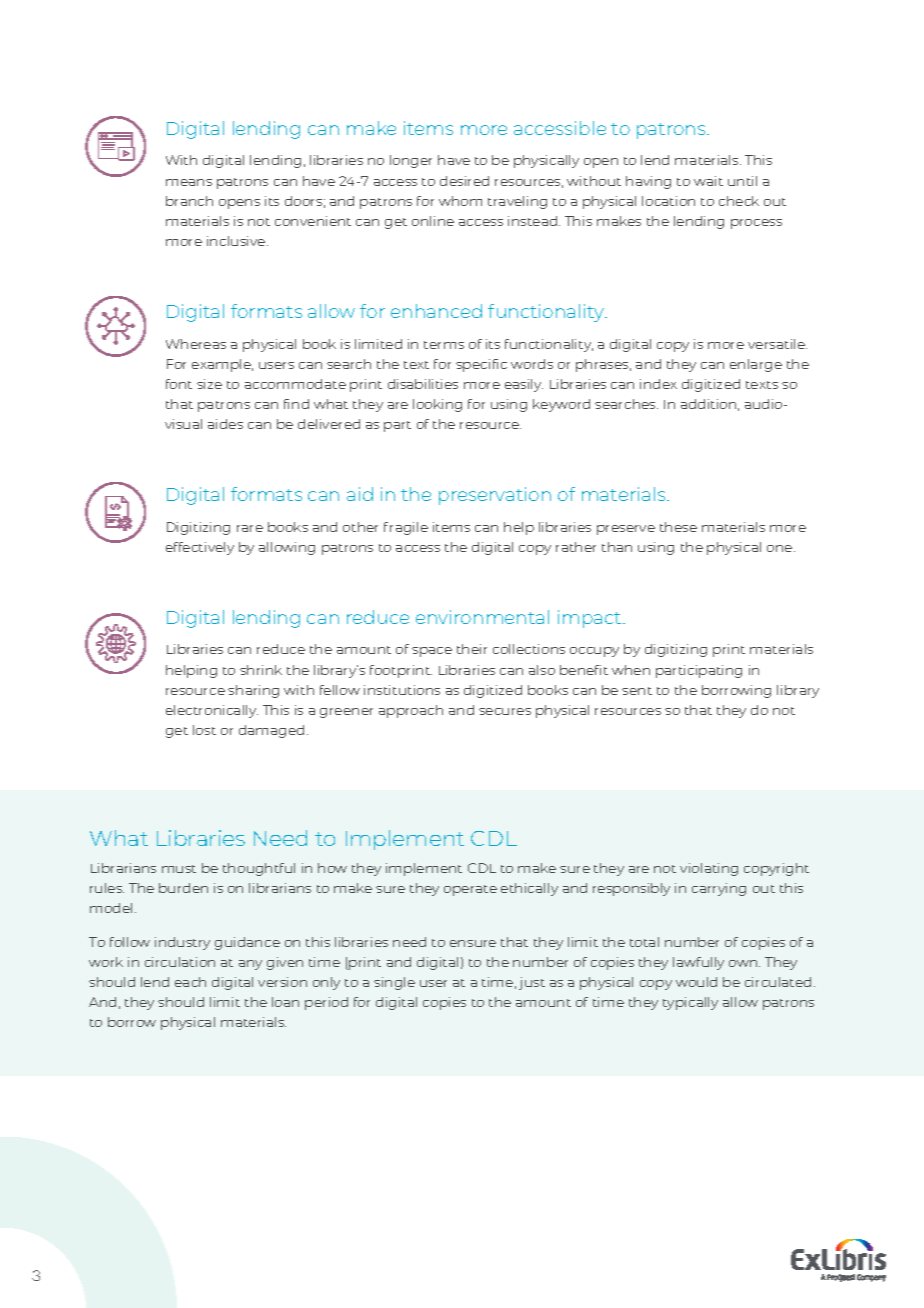  Describe the element at coordinates (464, 181) in the document. I see `desired` at that location.
